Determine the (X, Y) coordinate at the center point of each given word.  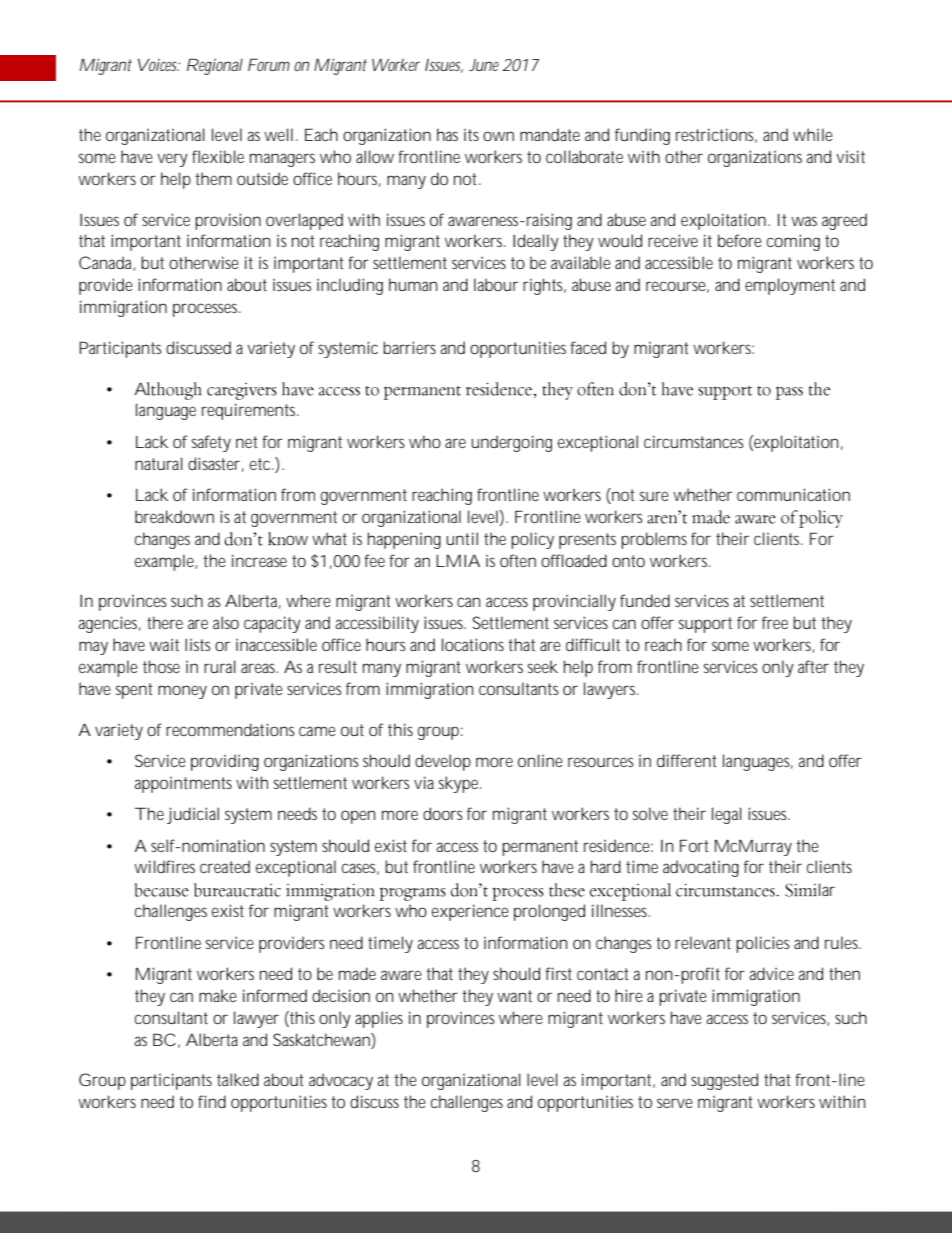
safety (211, 443)
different (687, 760)
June (484, 65)
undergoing (511, 443)
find (212, 1101)
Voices (159, 64)
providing (225, 762)
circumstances (693, 441)
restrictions (716, 135)
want (514, 996)
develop (443, 762)
